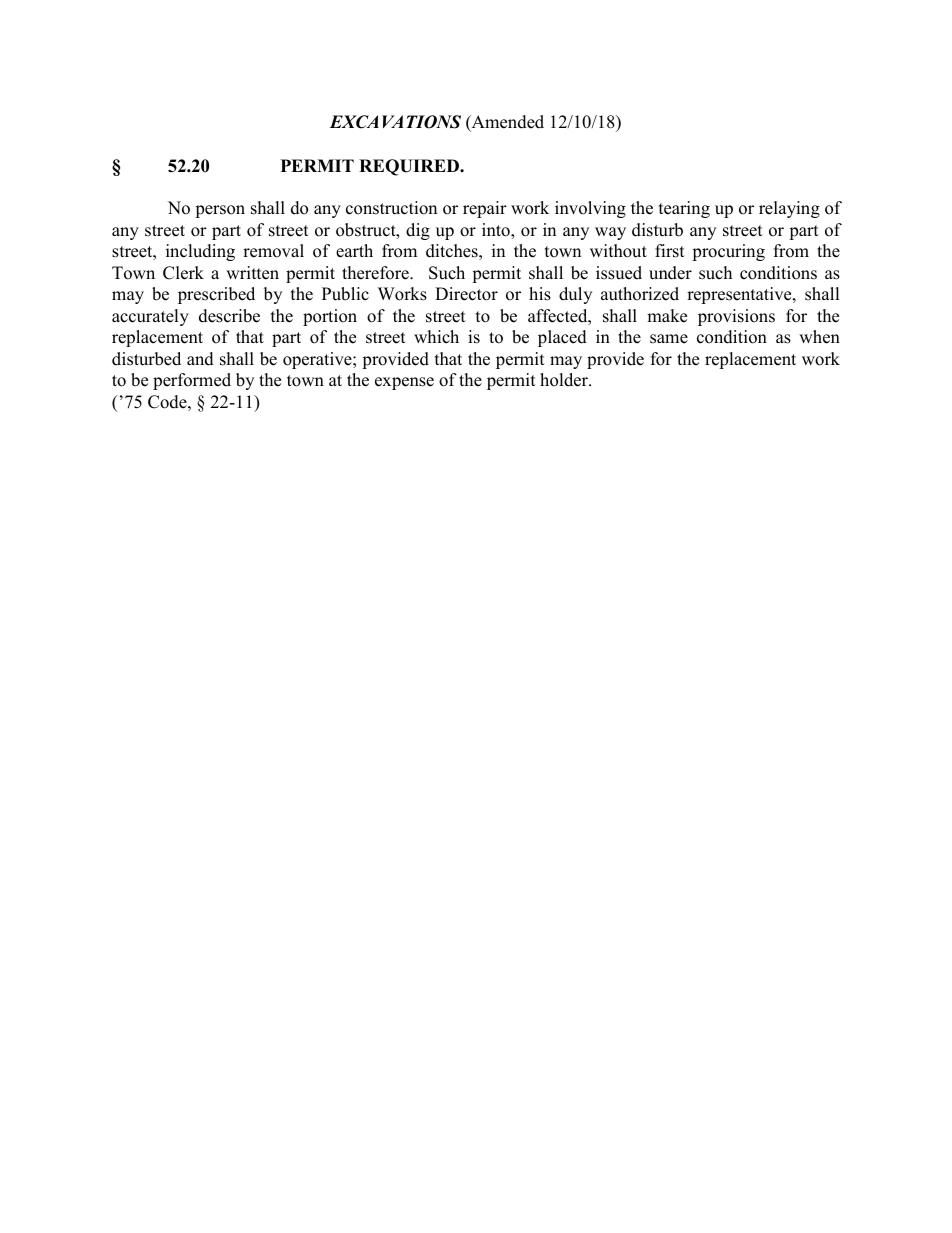 The height and width of the screenshot is (1233, 952). Describe the element at coordinates (466, 294) in the screenshot. I see `Director` at that location.
